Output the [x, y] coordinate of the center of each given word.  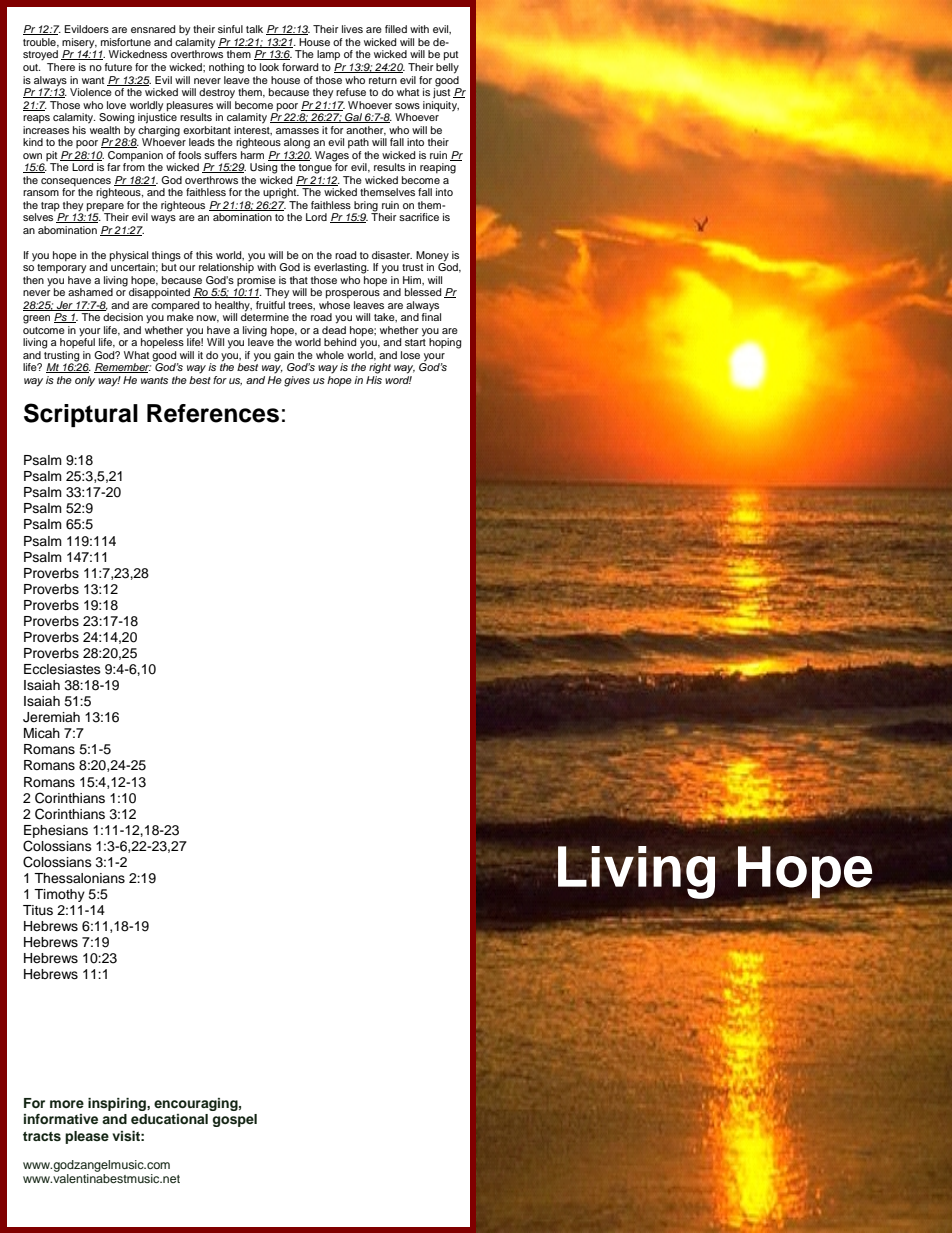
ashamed [90, 292]
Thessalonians [79, 878]
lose [410, 355]
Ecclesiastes [62, 669]
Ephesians [56, 831]
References [213, 413]
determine [265, 316]
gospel [235, 1120]
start [415, 342]
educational [169, 1119]
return [383, 80]
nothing [226, 68]
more [67, 1104]
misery [79, 44]
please [87, 1137]
